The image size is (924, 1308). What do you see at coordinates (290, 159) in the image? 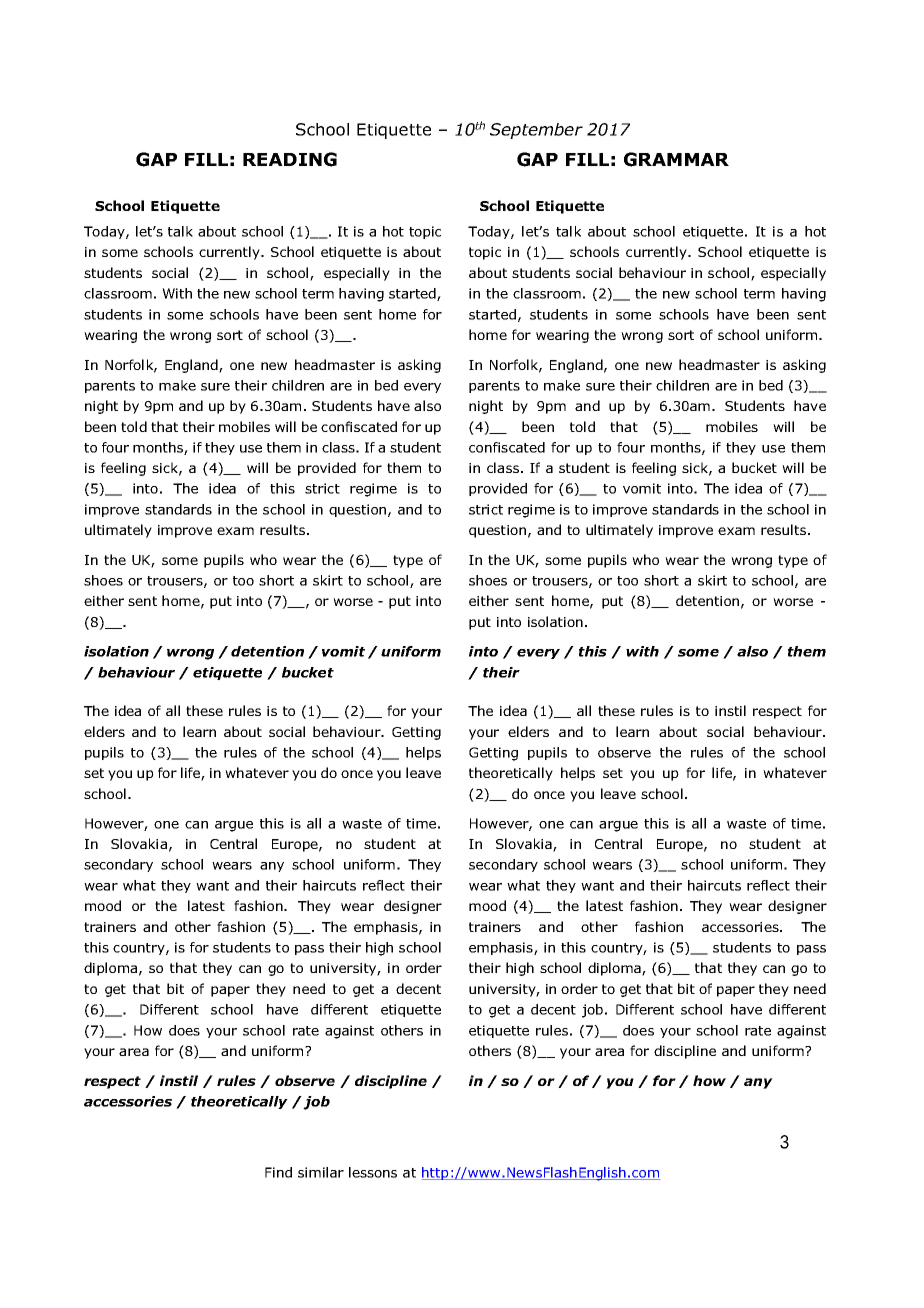
I see `READING` at bounding box center [290, 159].
